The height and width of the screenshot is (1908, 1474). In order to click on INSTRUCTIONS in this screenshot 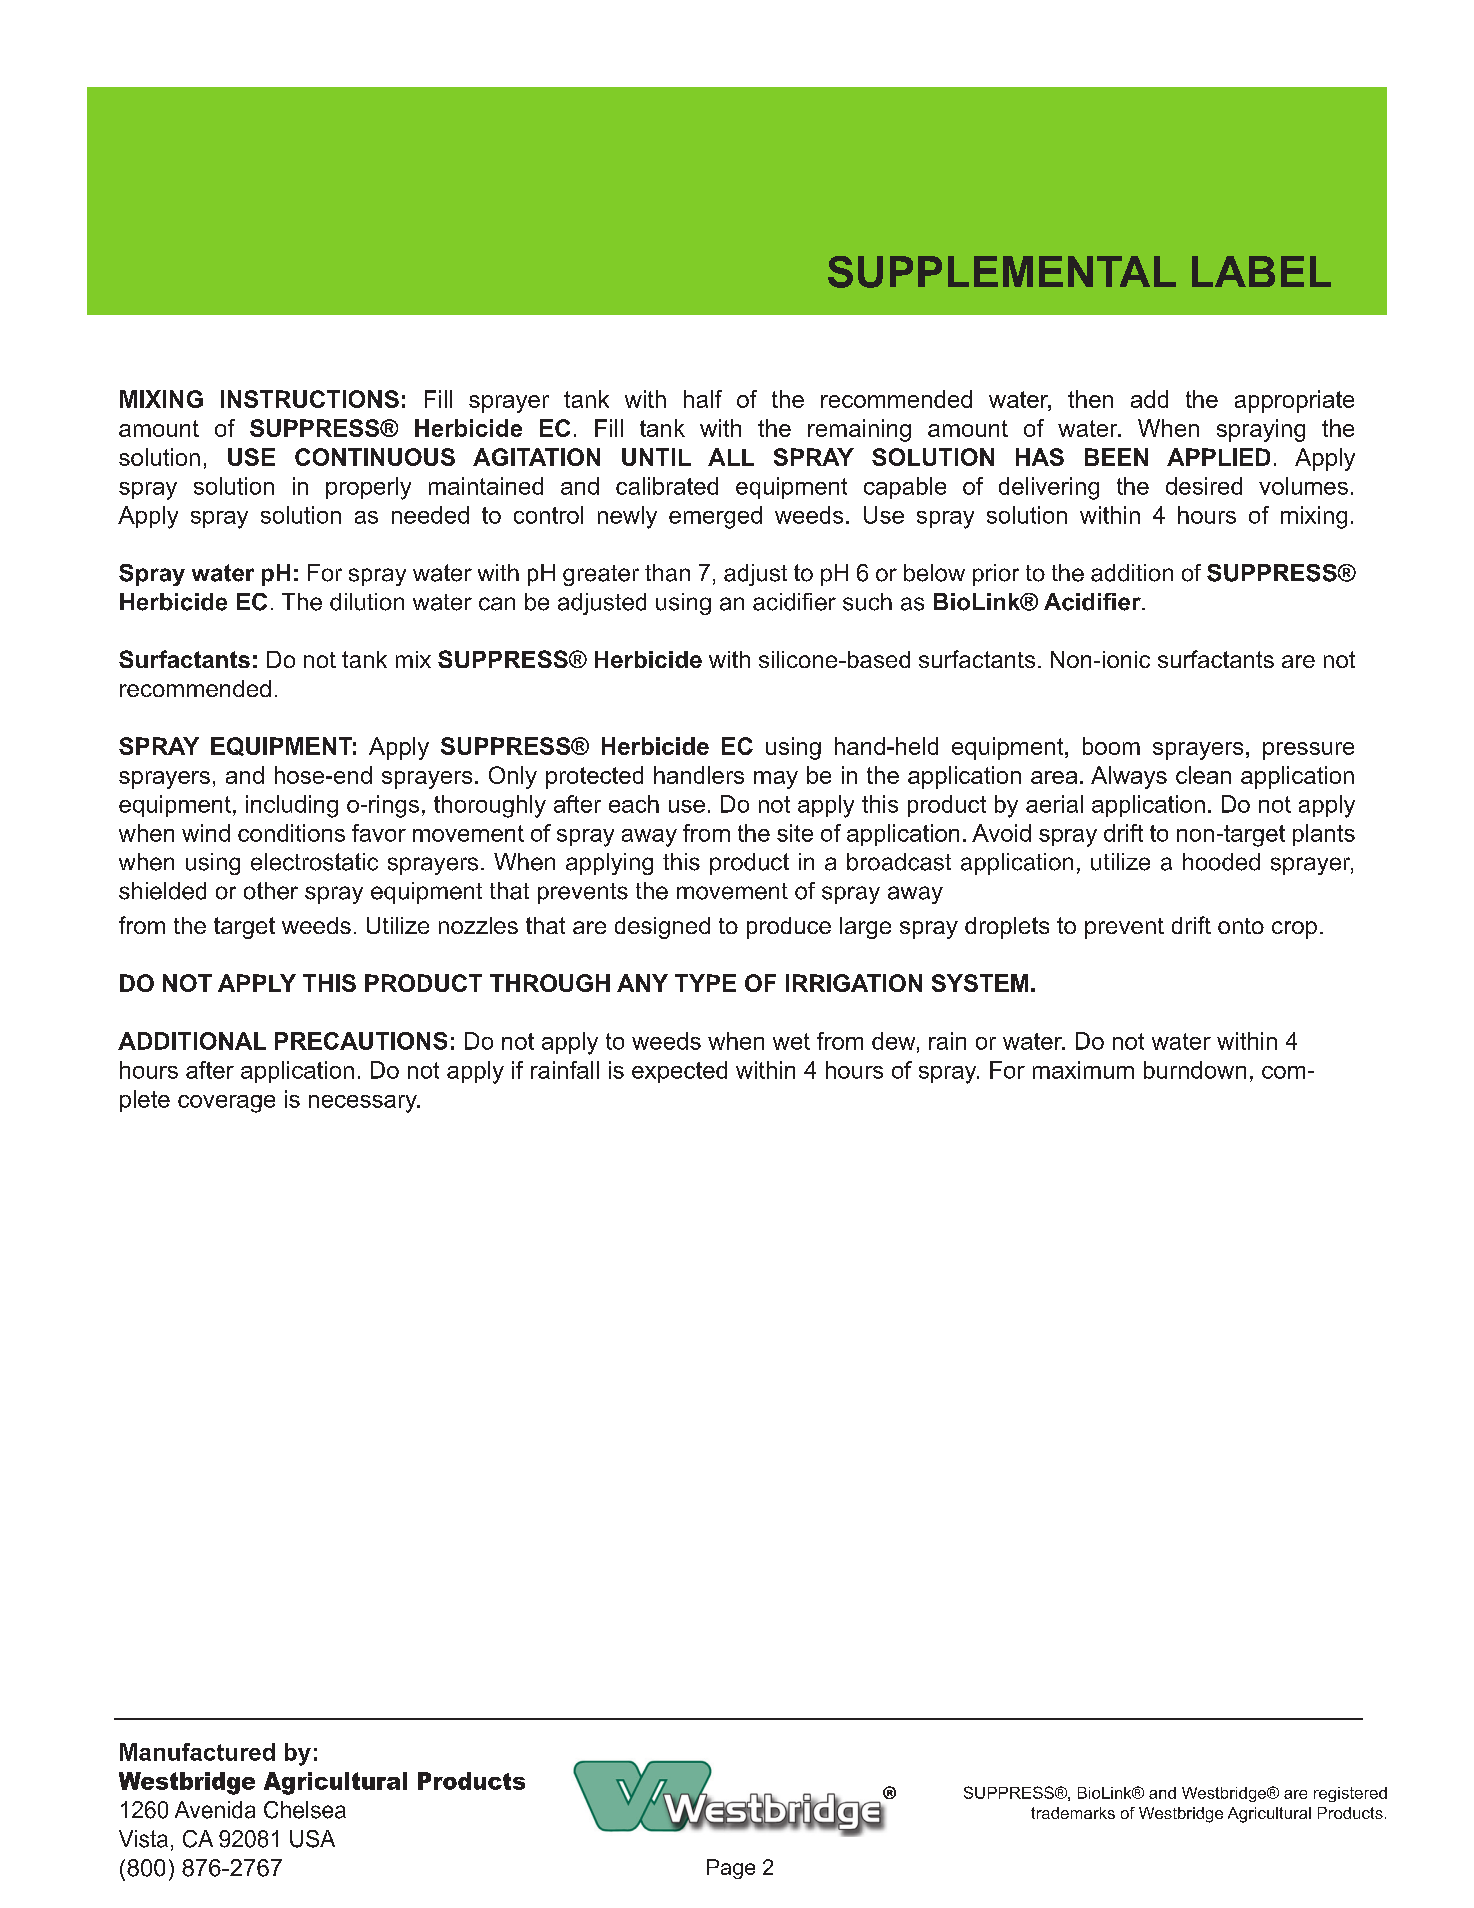, I will do `click(310, 399)`.
